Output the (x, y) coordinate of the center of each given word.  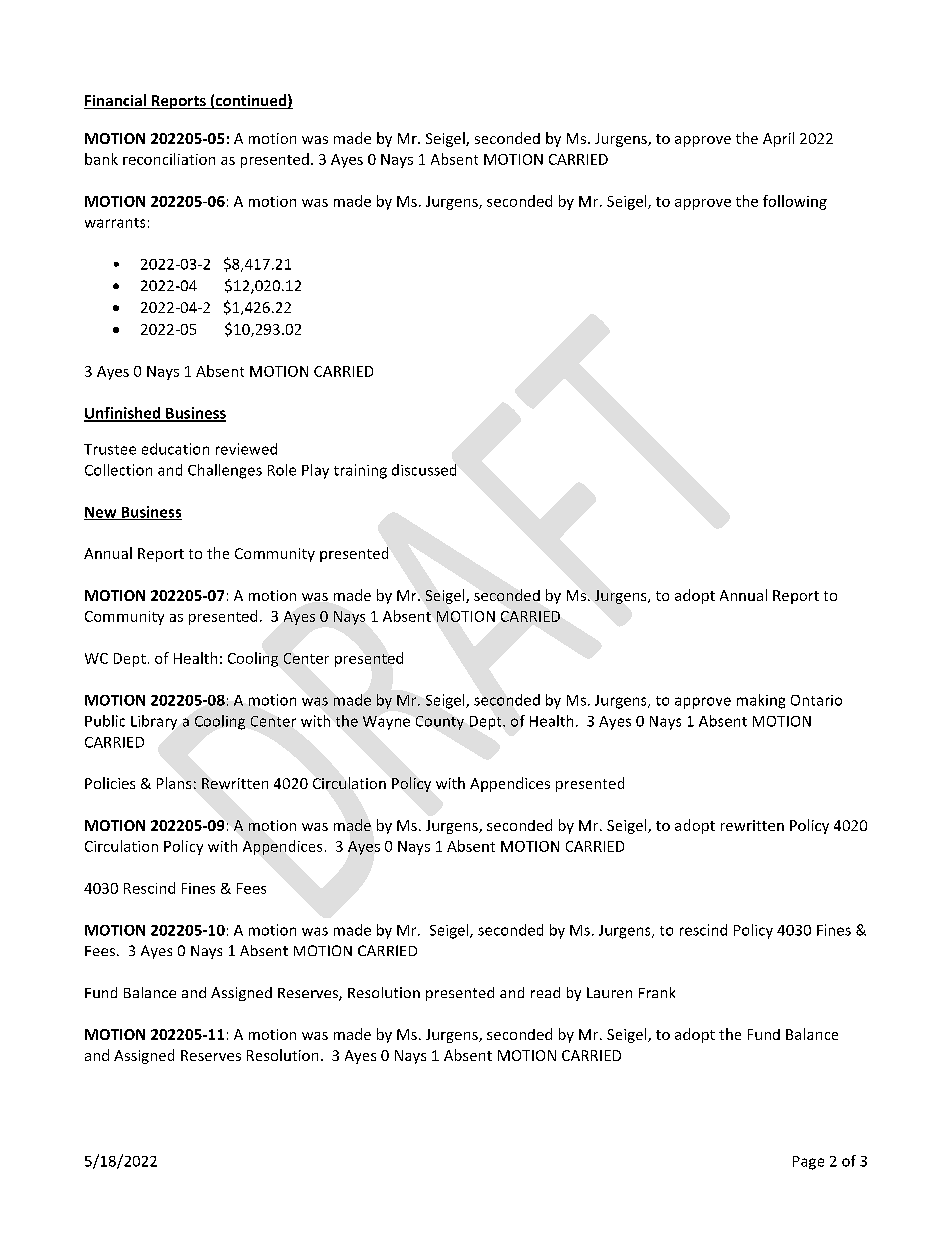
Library (154, 722)
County (440, 723)
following (795, 202)
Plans (174, 783)
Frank (657, 992)
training (360, 471)
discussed (424, 470)
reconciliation (169, 159)
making (761, 701)
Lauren (609, 992)
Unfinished (123, 414)
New (101, 513)
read (545, 992)
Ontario (816, 700)
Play (315, 471)
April (778, 139)
